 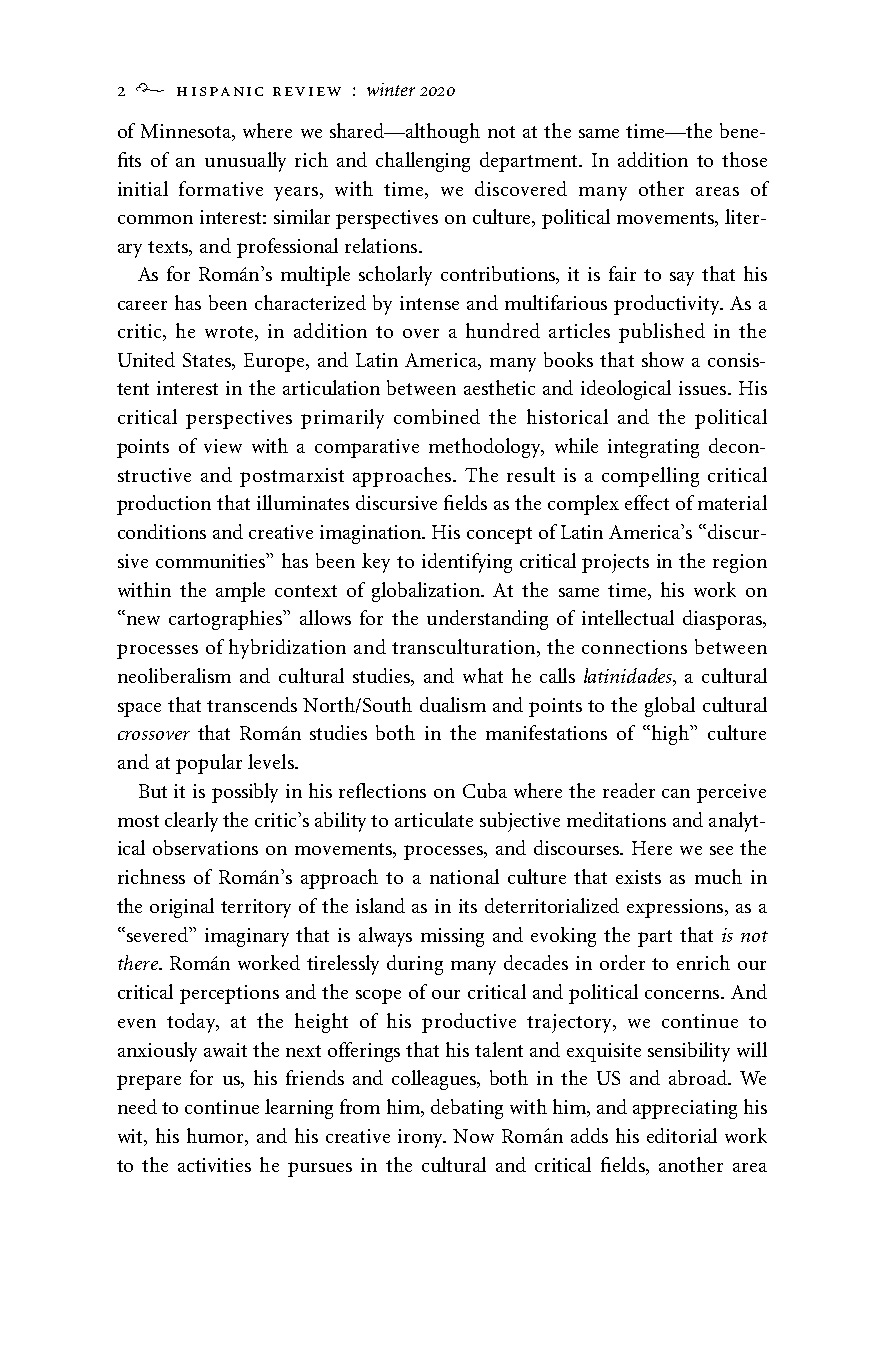 I want to click on can, so click(x=676, y=793).
